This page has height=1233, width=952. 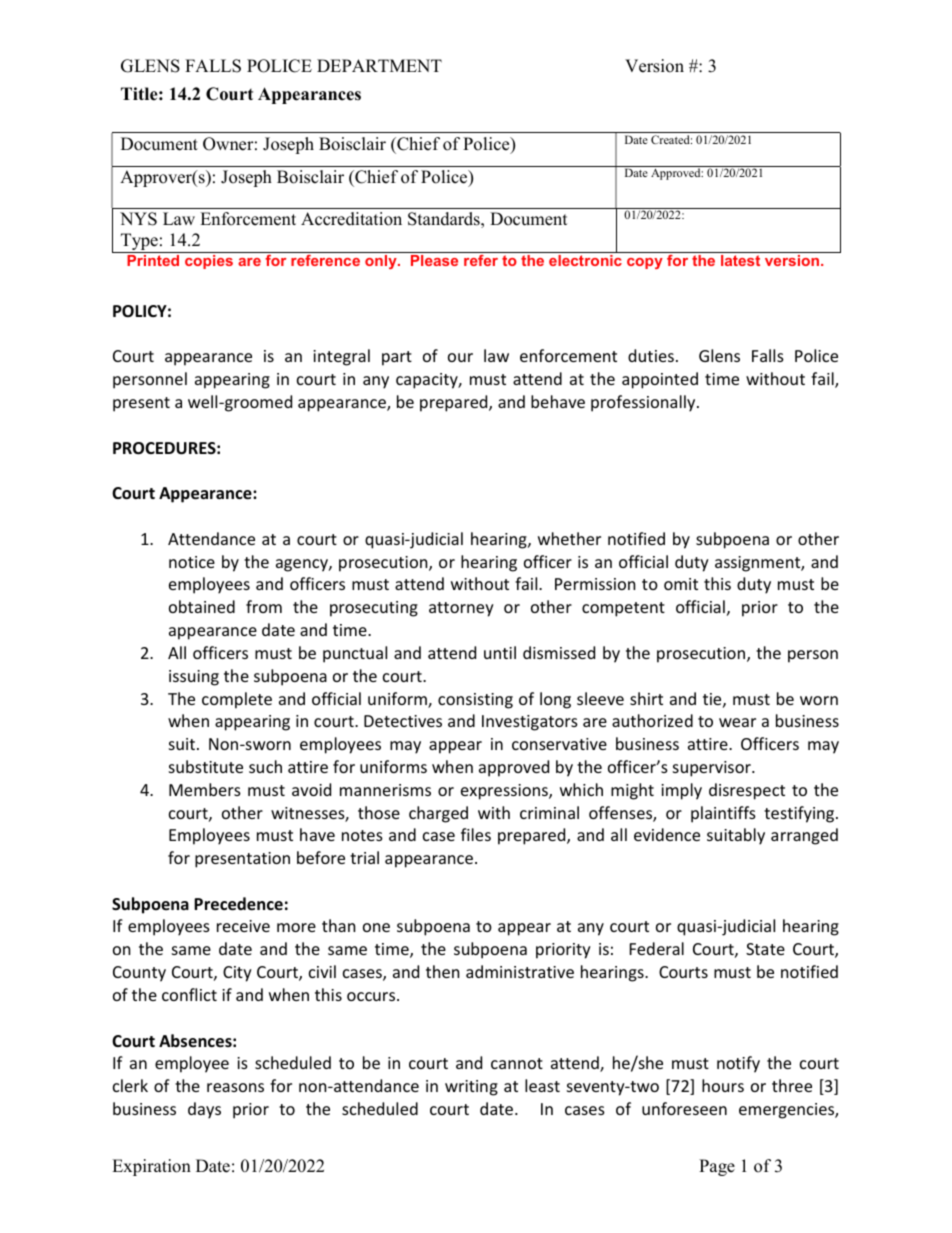 What do you see at coordinates (737, 722) in the page?
I see `wear` at bounding box center [737, 722].
